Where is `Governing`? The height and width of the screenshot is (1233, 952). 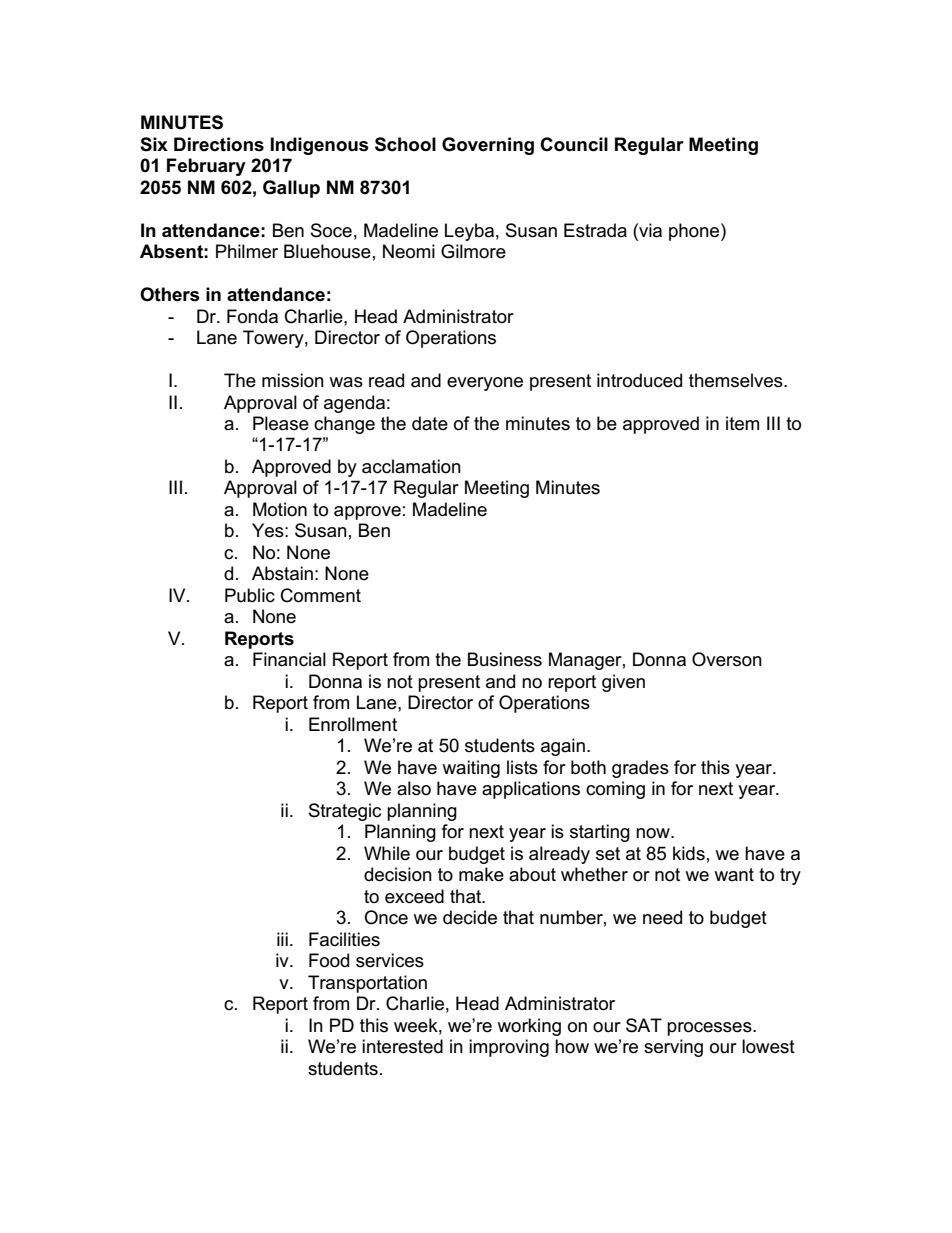 Governing is located at coordinates (488, 146).
